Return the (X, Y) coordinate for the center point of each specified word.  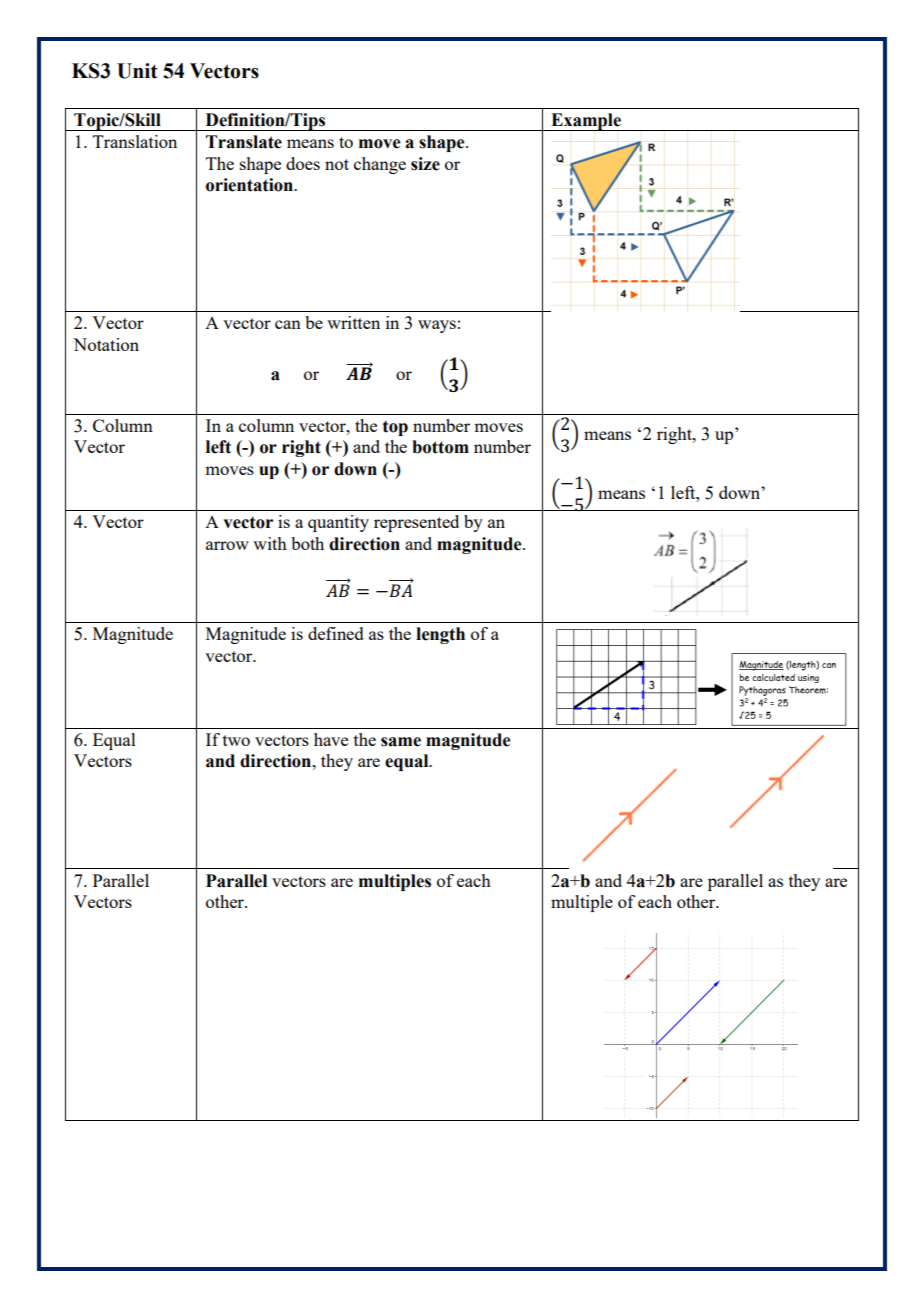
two (236, 740)
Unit (137, 71)
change (380, 165)
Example (586, 122)
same (401, 742)
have (331, 739)
